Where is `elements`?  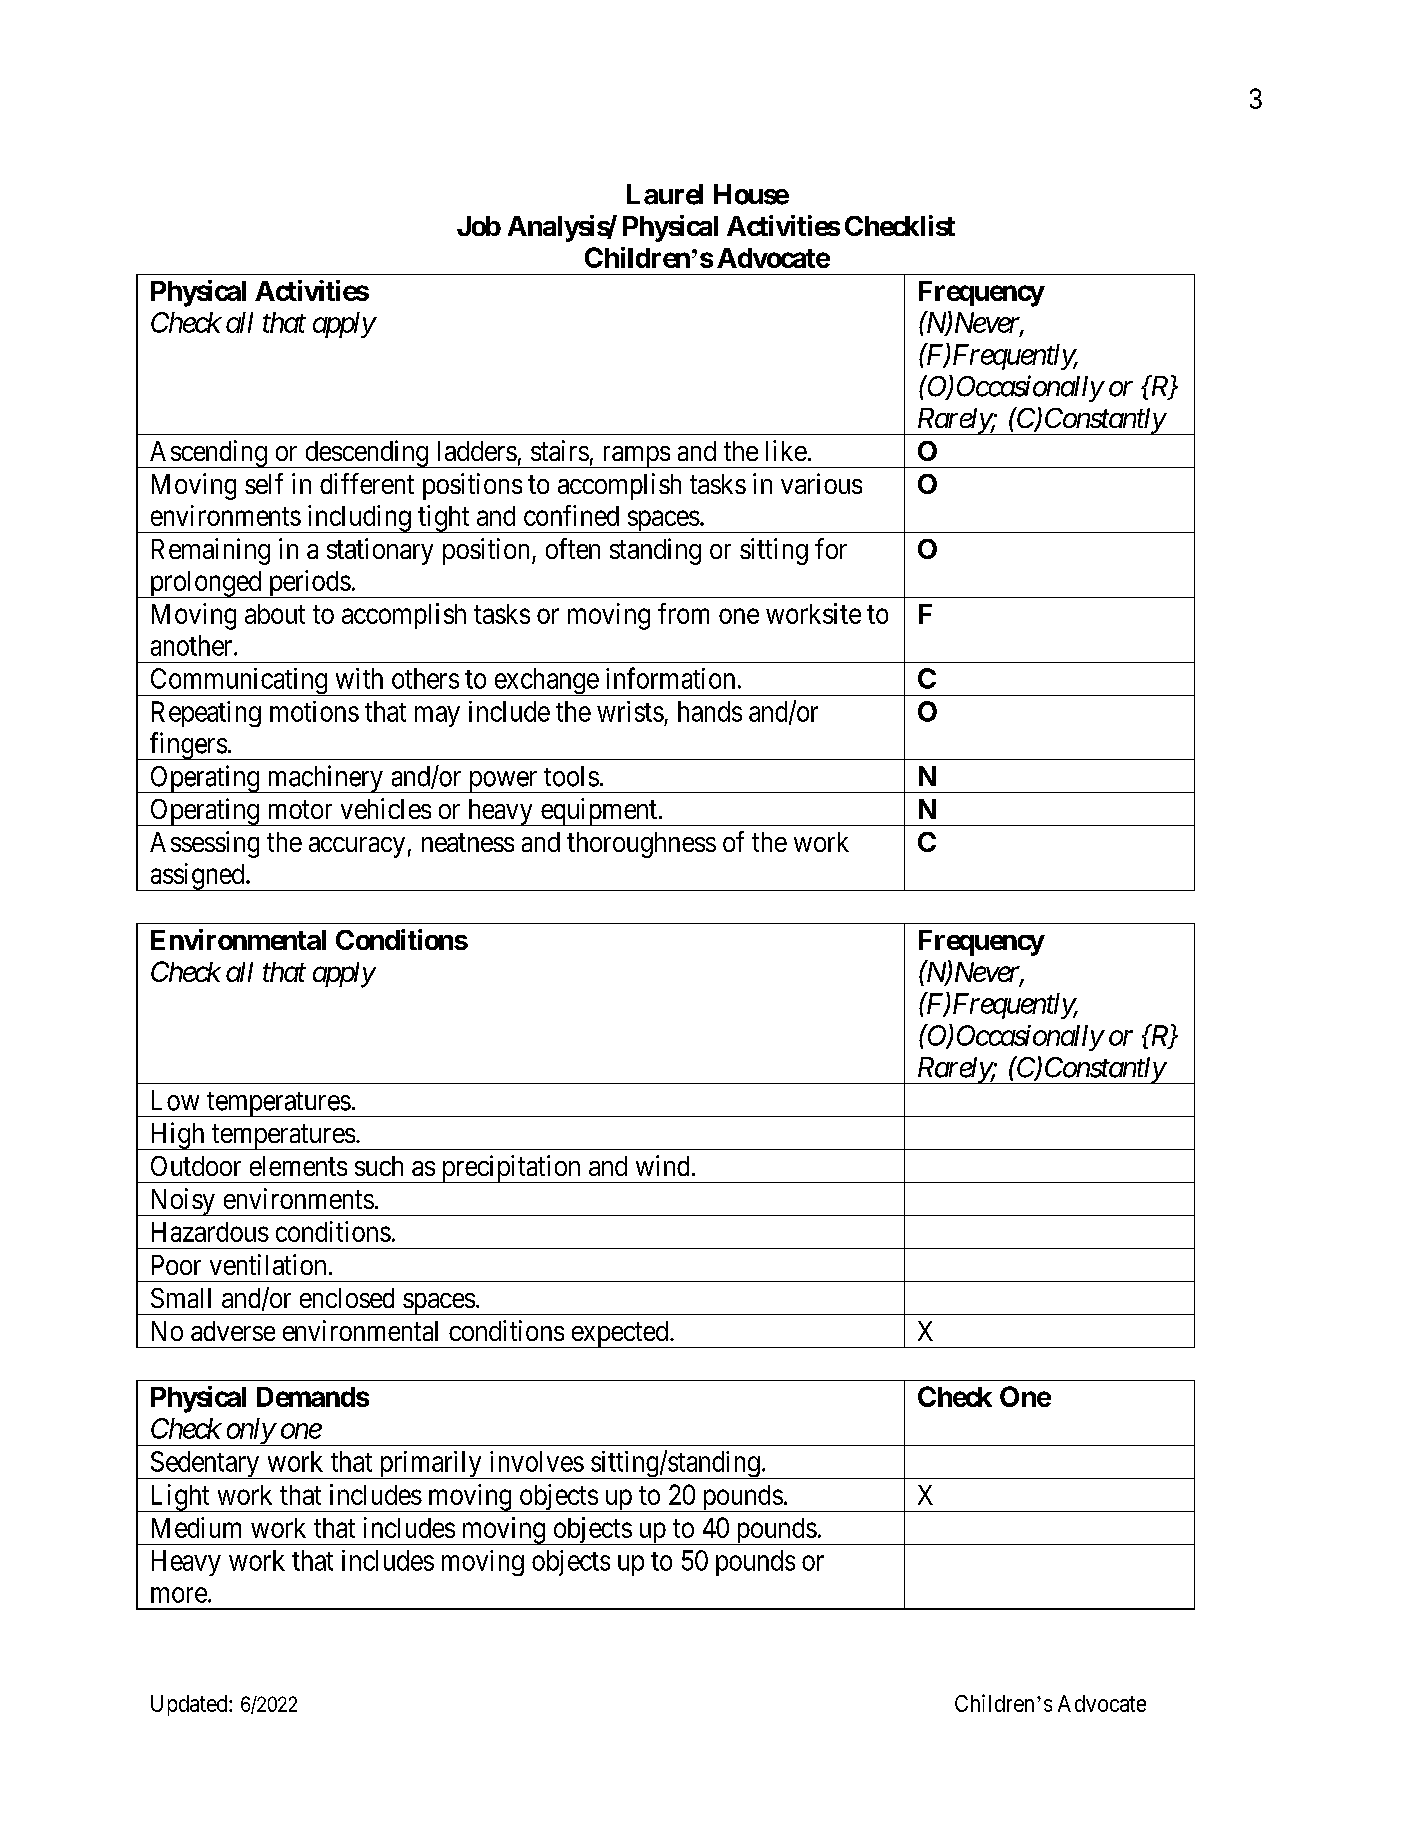 elements is located at coordinates (298, 1166).
